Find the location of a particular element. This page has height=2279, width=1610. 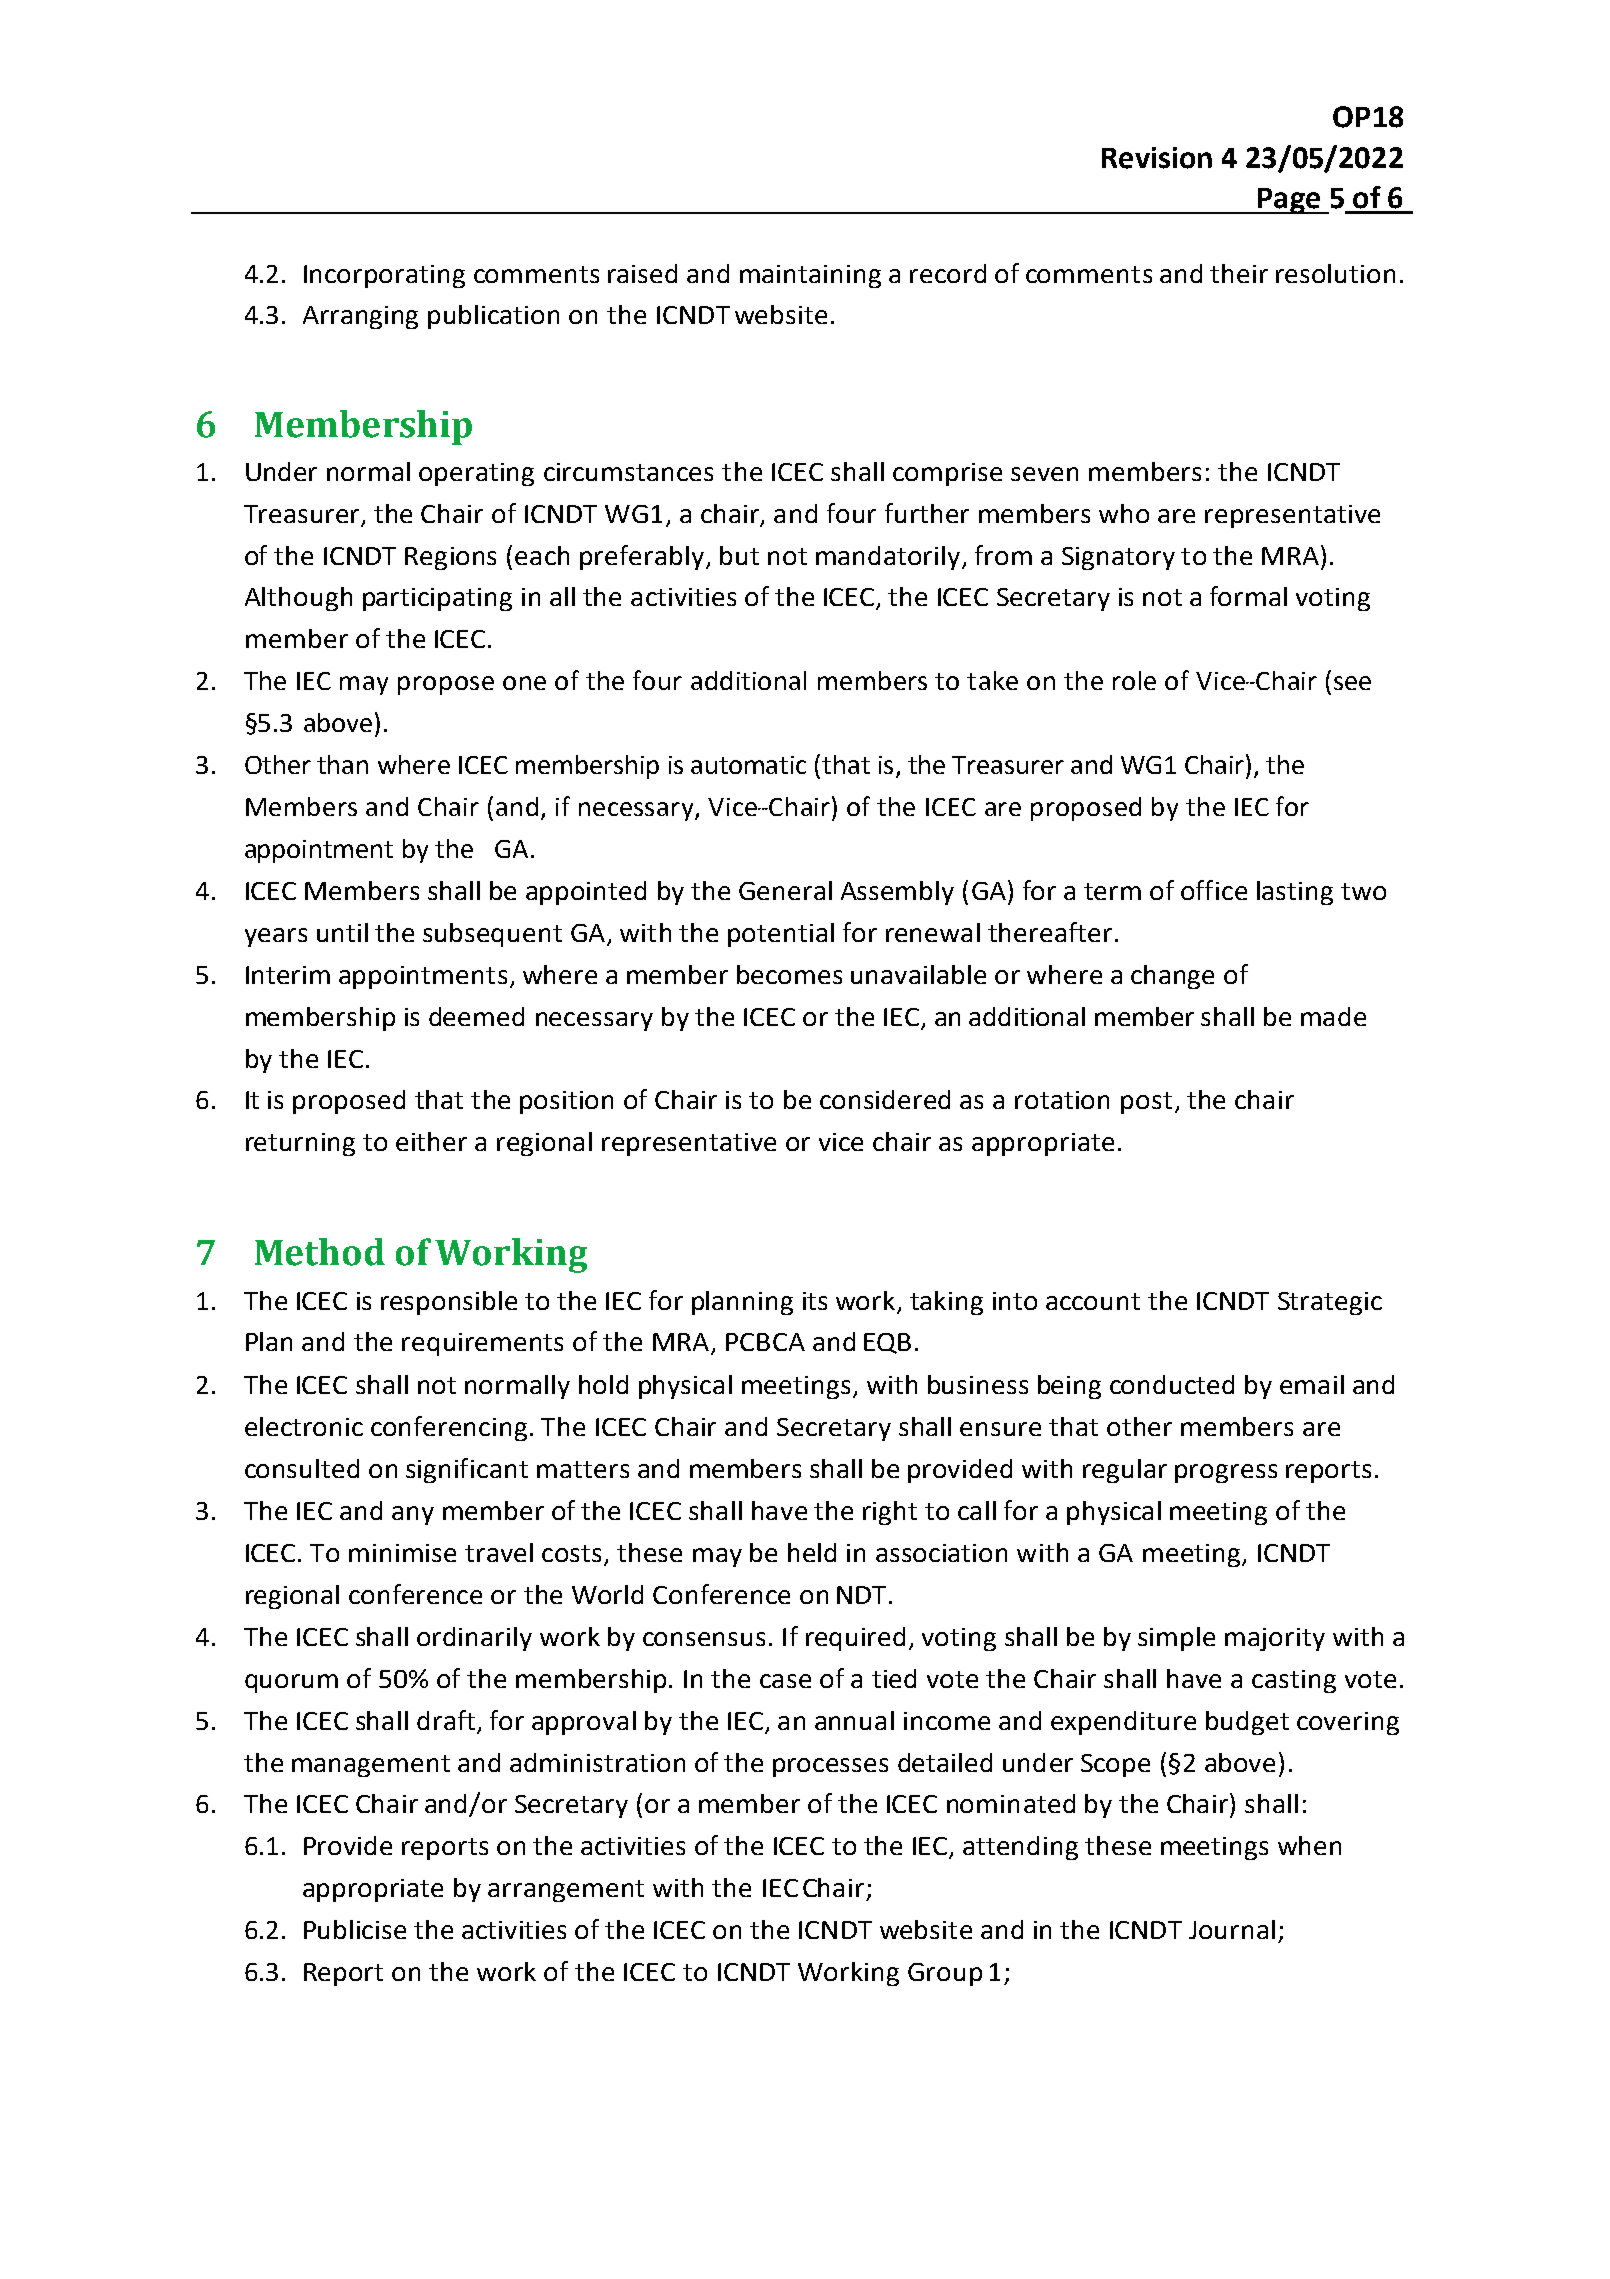

Journal is located at coordinates (1232, 1929).
